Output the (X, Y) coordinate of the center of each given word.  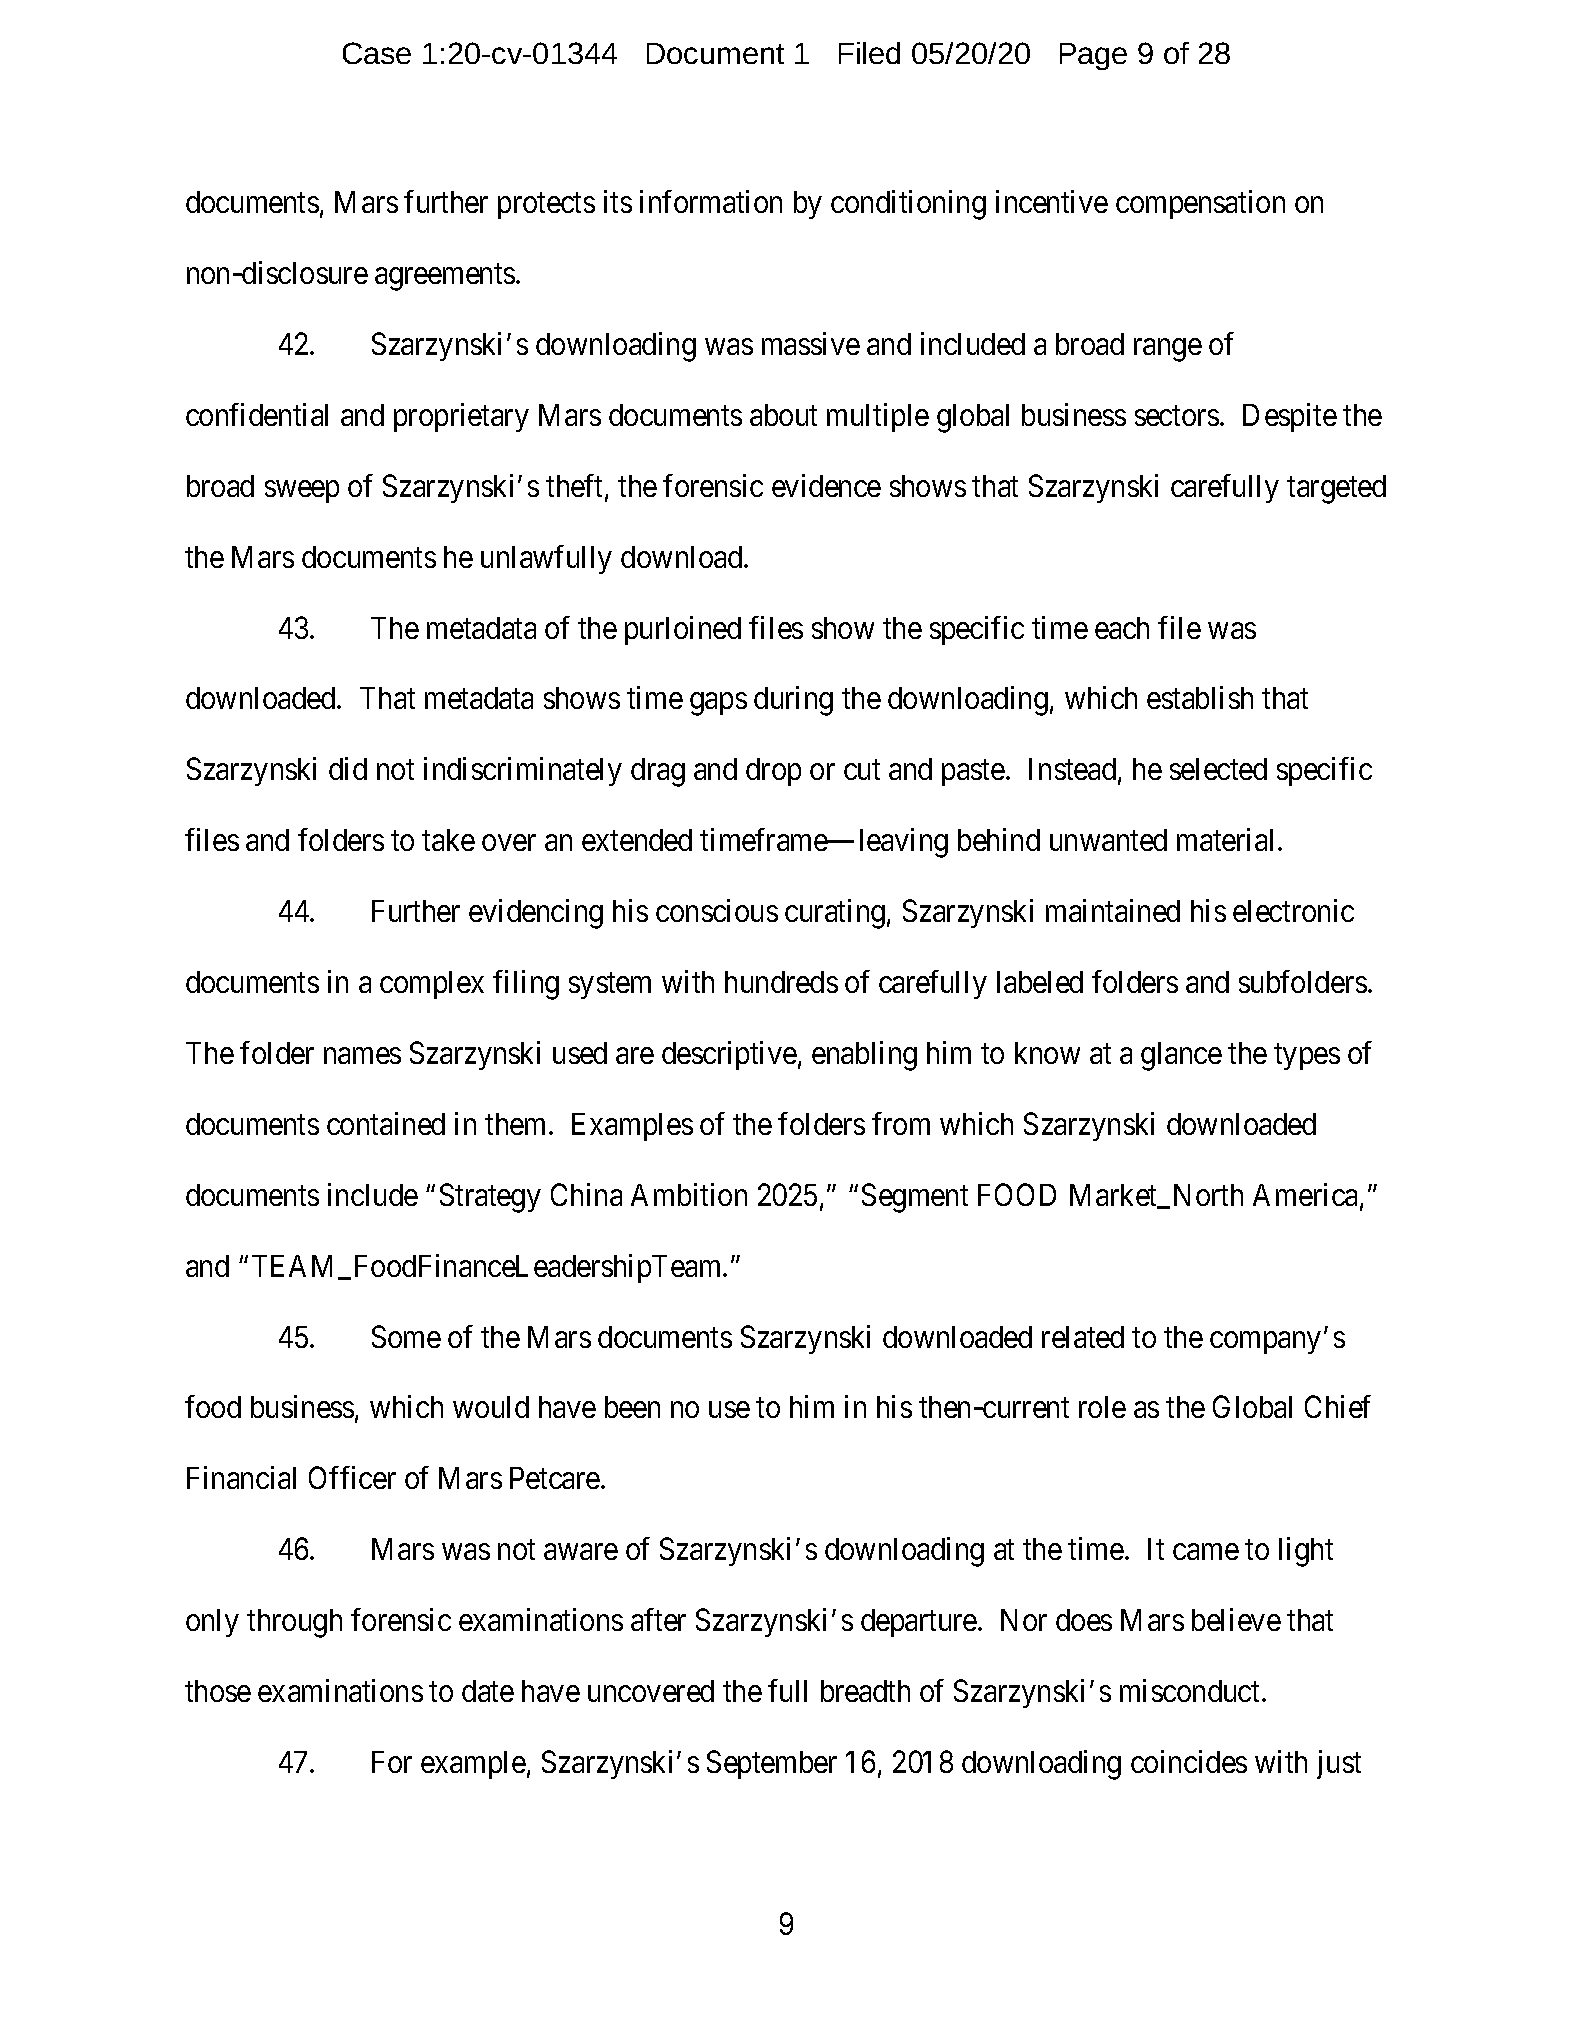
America (1307, 1196)
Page (1093, 56)
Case (377, 53)
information (711, 201)
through (294, 1623)
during (793, 701)
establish (1200, 697)
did (348, 768)
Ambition (689, 1194)
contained (386, 1123)
